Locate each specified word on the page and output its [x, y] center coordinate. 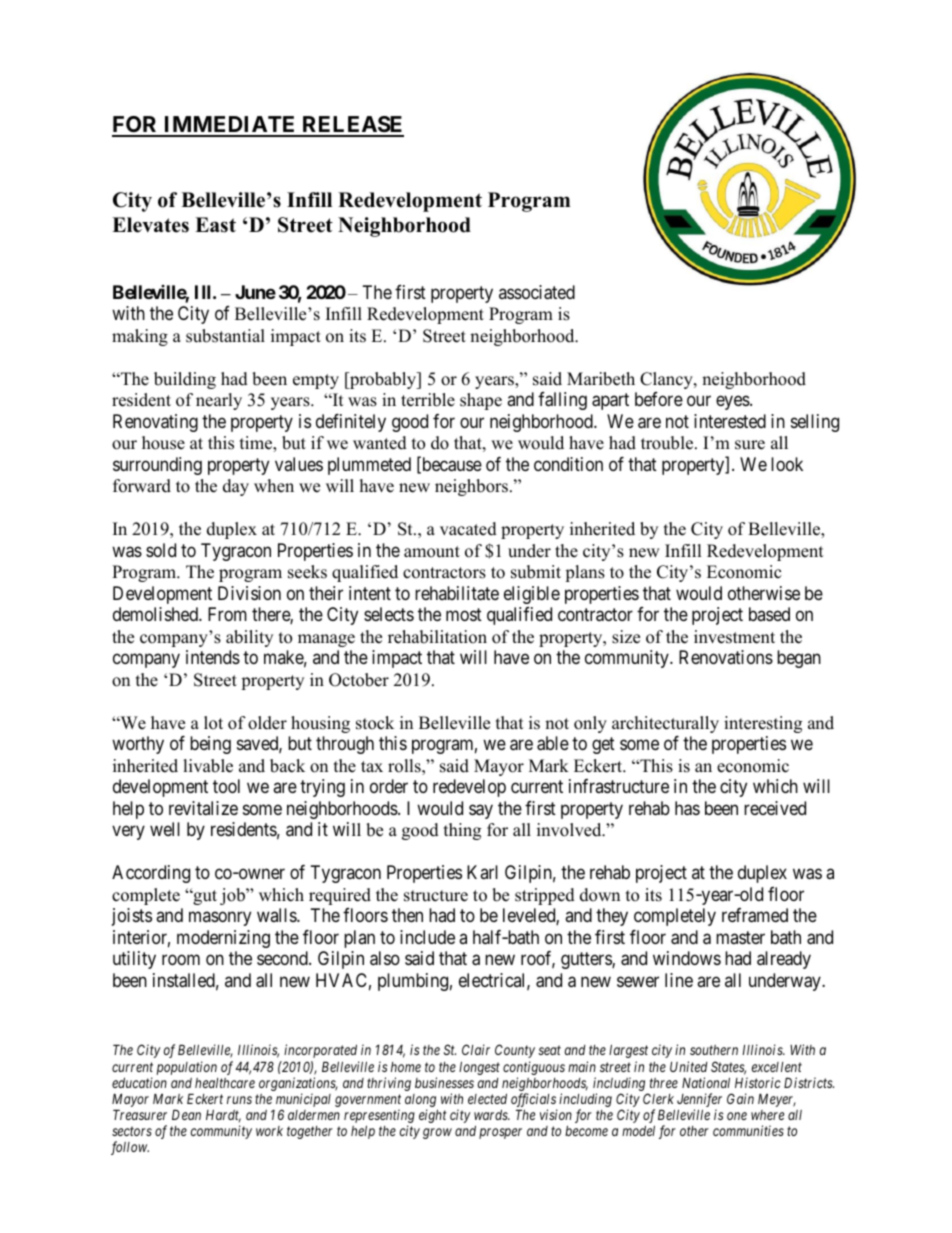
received [775, 808]
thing [462, 831]
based [769, 614]
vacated [468, 529]
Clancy [667, 380]
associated [537, 292]
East [215, 225]
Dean [186, 1114]
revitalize [203, 808]
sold [161, 550]
